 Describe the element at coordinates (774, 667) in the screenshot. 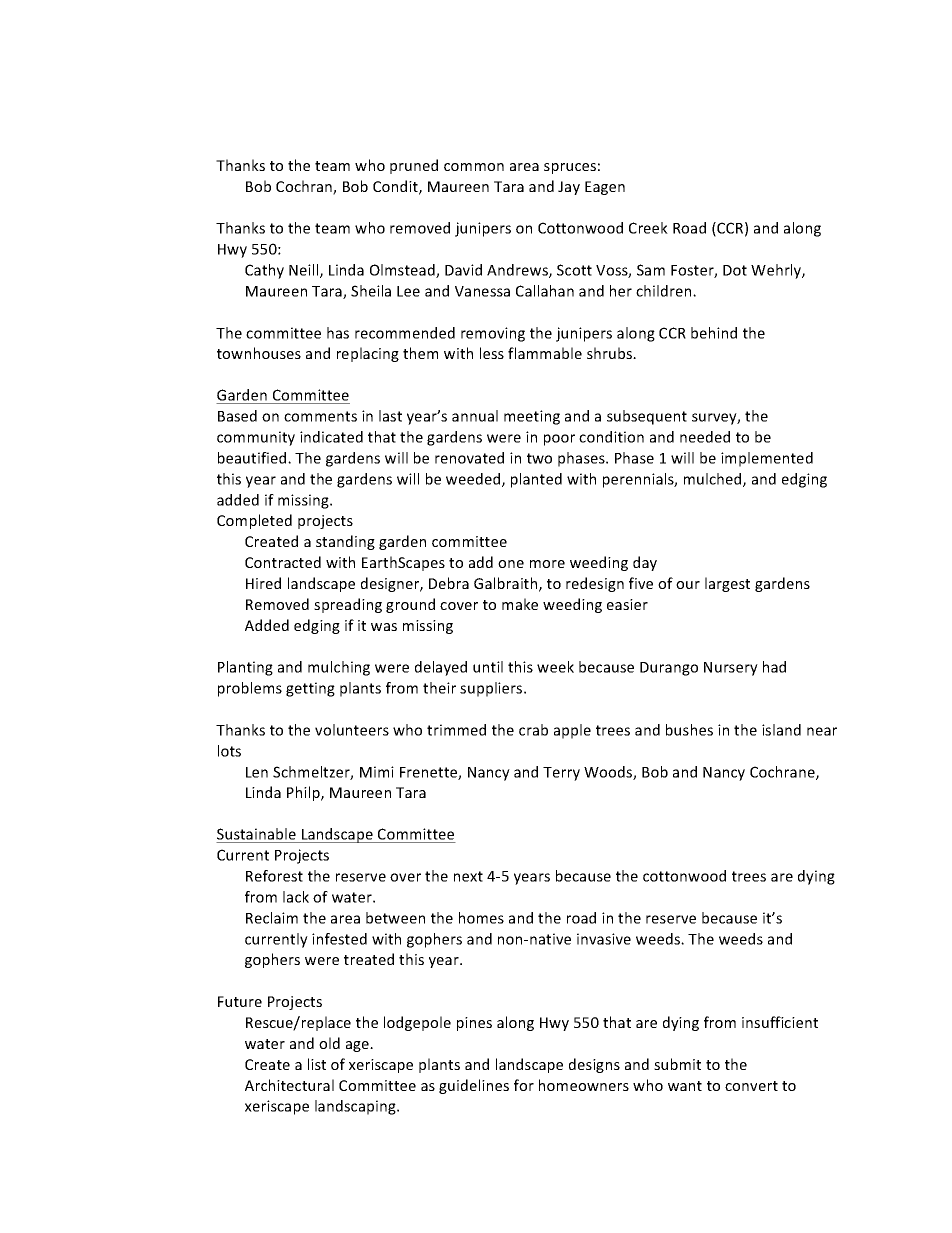

I see `had` at that location.
